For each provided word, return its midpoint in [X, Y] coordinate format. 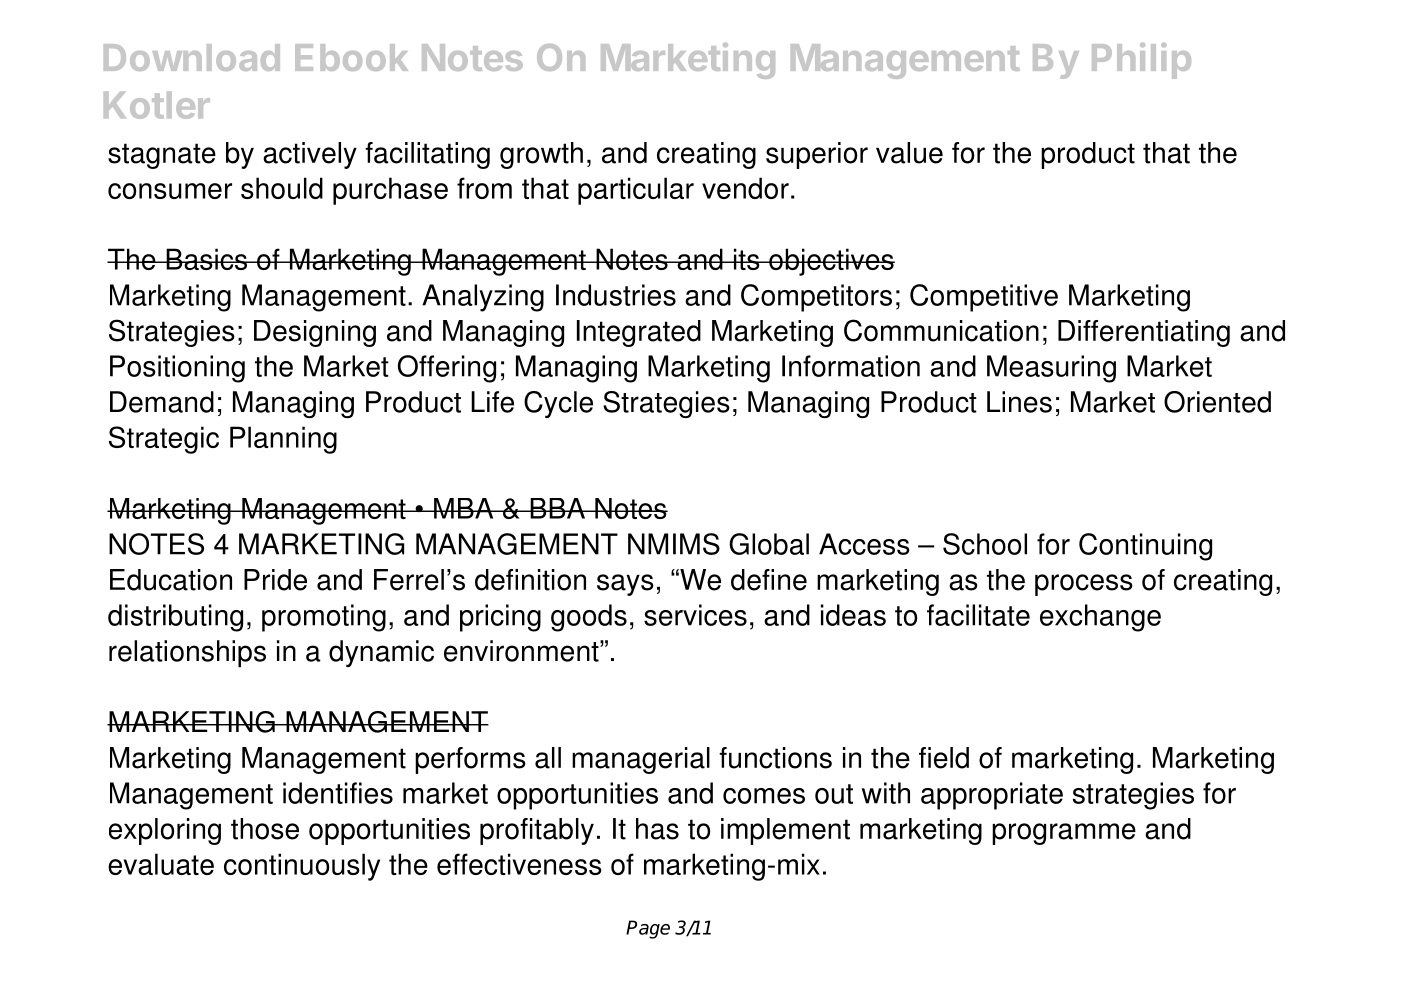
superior [817, 155]
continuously [302, 867]
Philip [1141, 61]
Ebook [351, 57]
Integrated [639, 333]
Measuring [1051, 369]
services [695, 615]
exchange [1100, 618]
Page [648, 929]
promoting [324, 618]
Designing [315, 333]
